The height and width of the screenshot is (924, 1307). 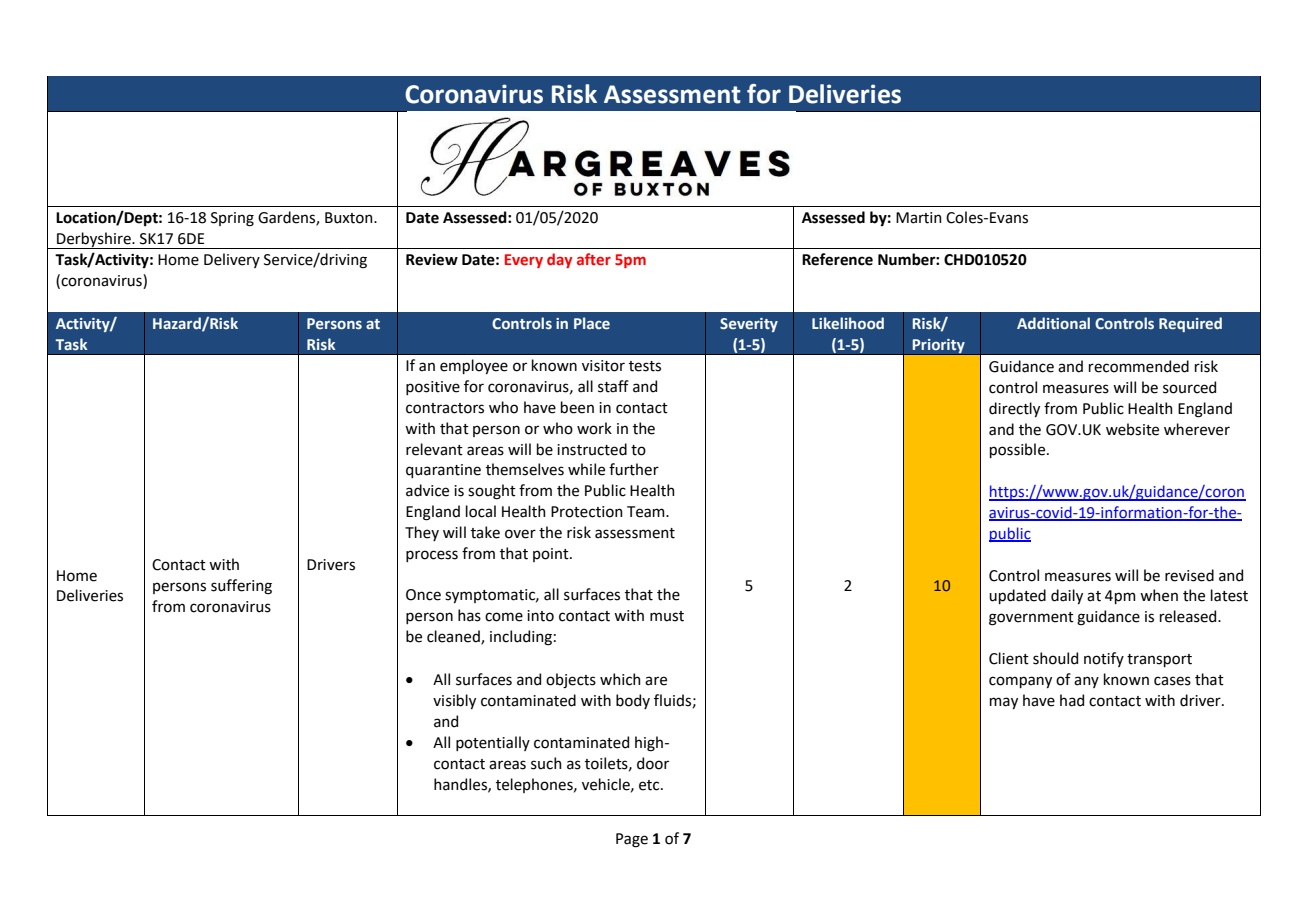 I want to click on Page, so click(x=632, y=840).
